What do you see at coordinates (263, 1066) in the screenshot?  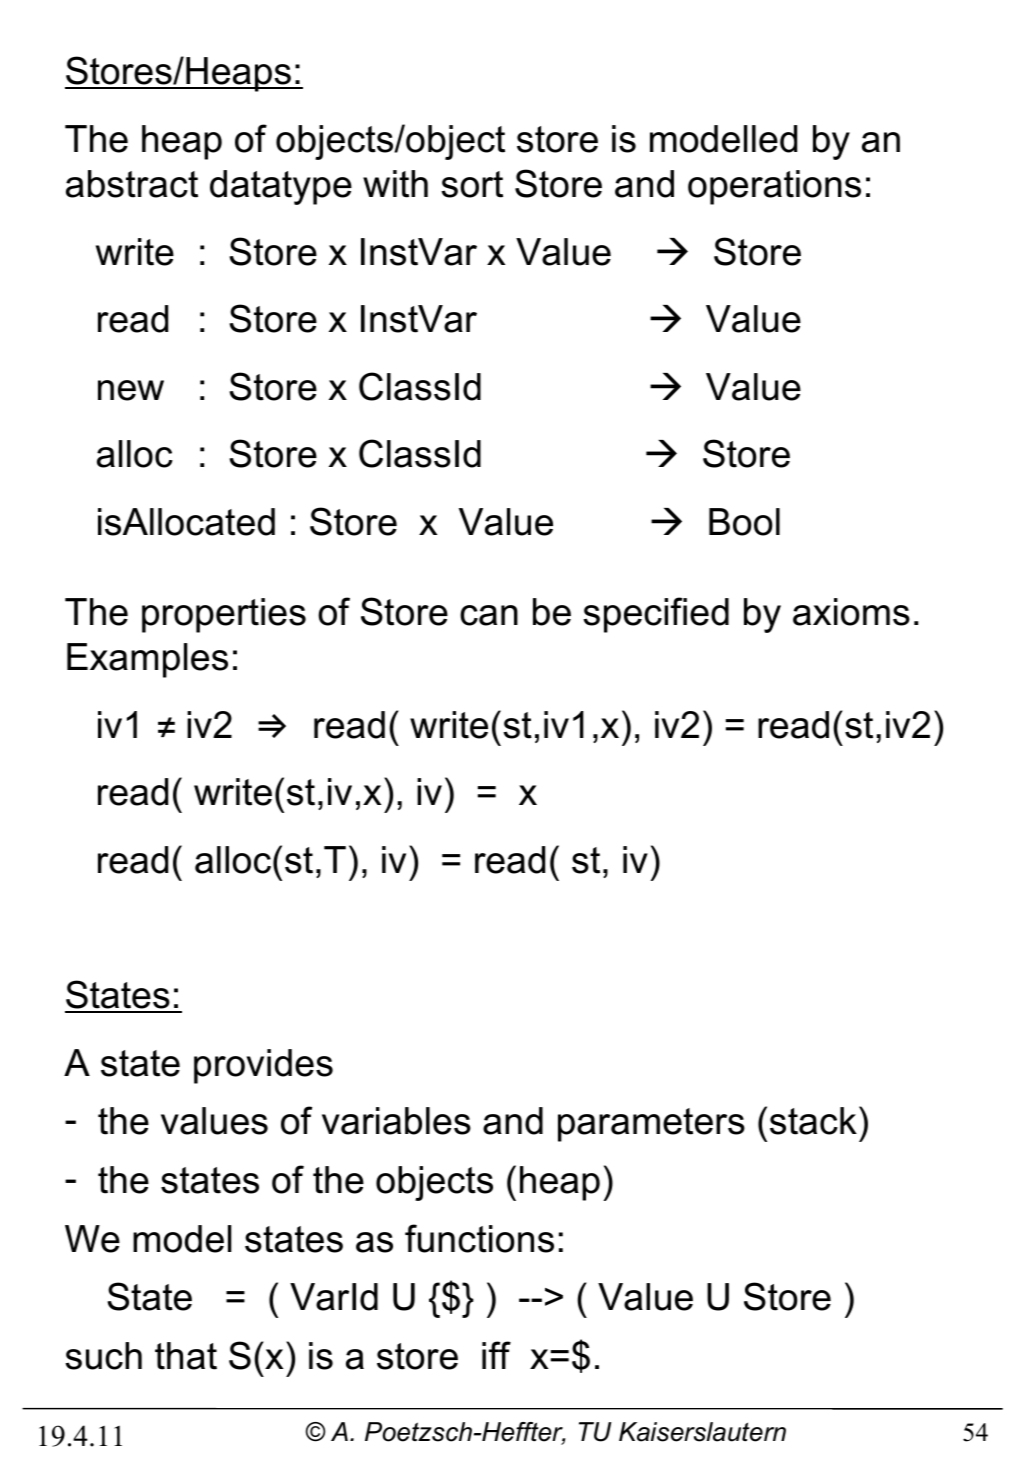 I see `provides` at bounding box center [263, 1066].
